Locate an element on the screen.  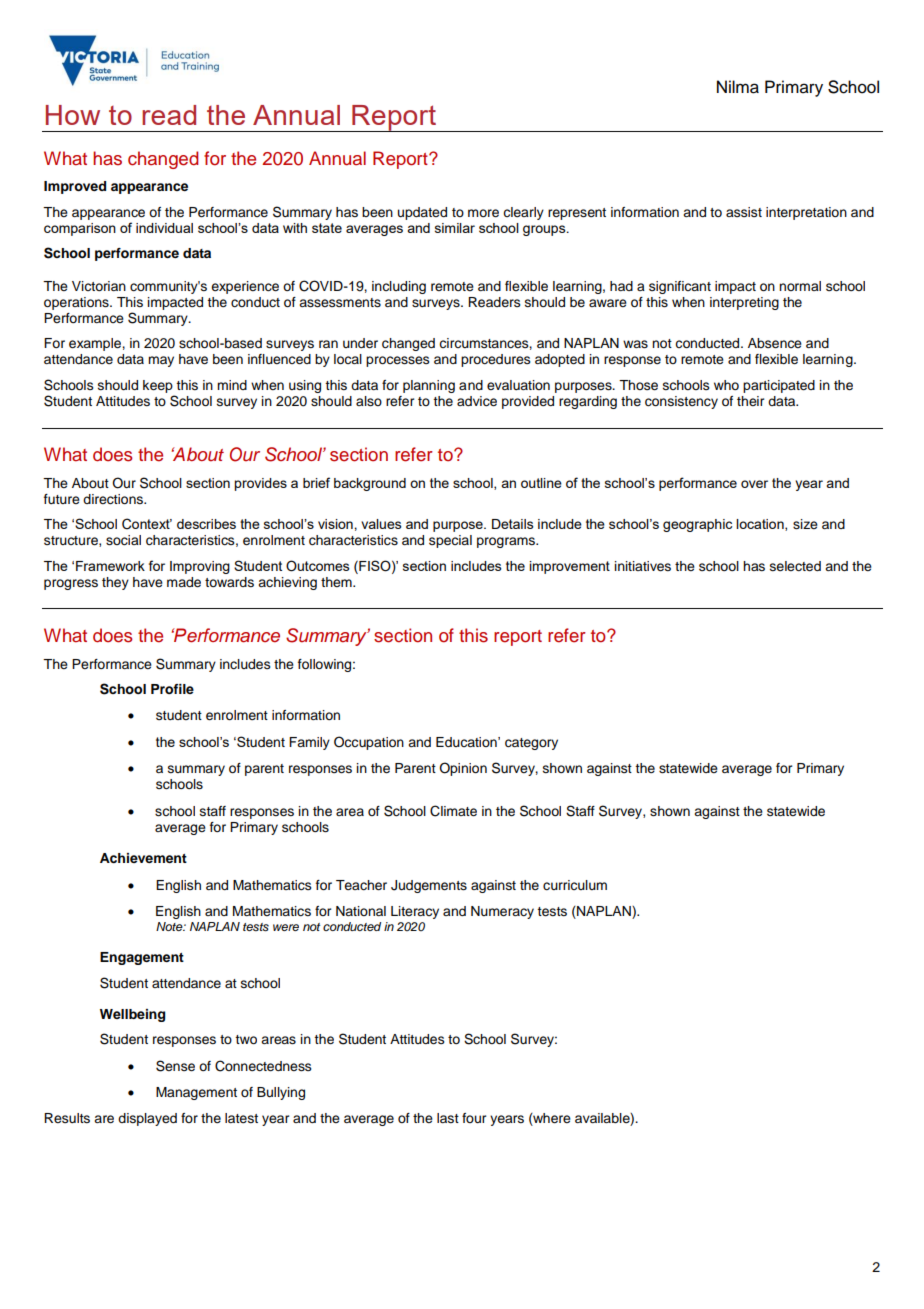
curriculum is located at coordinates (575, 885).
